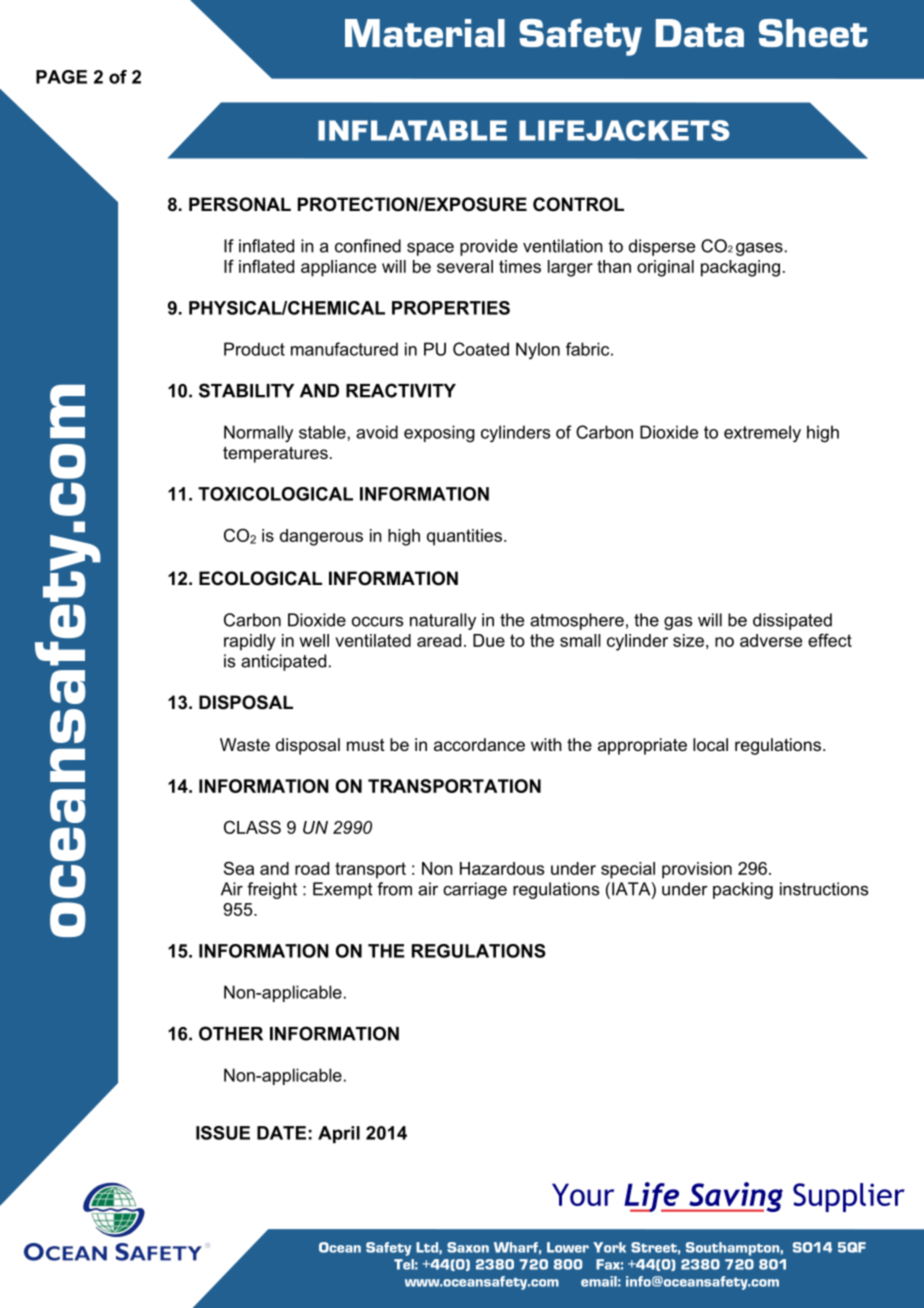  What do you see at coordinates (443, 621) in the page?
I see `naturally` at bounding box center [443, 621].
